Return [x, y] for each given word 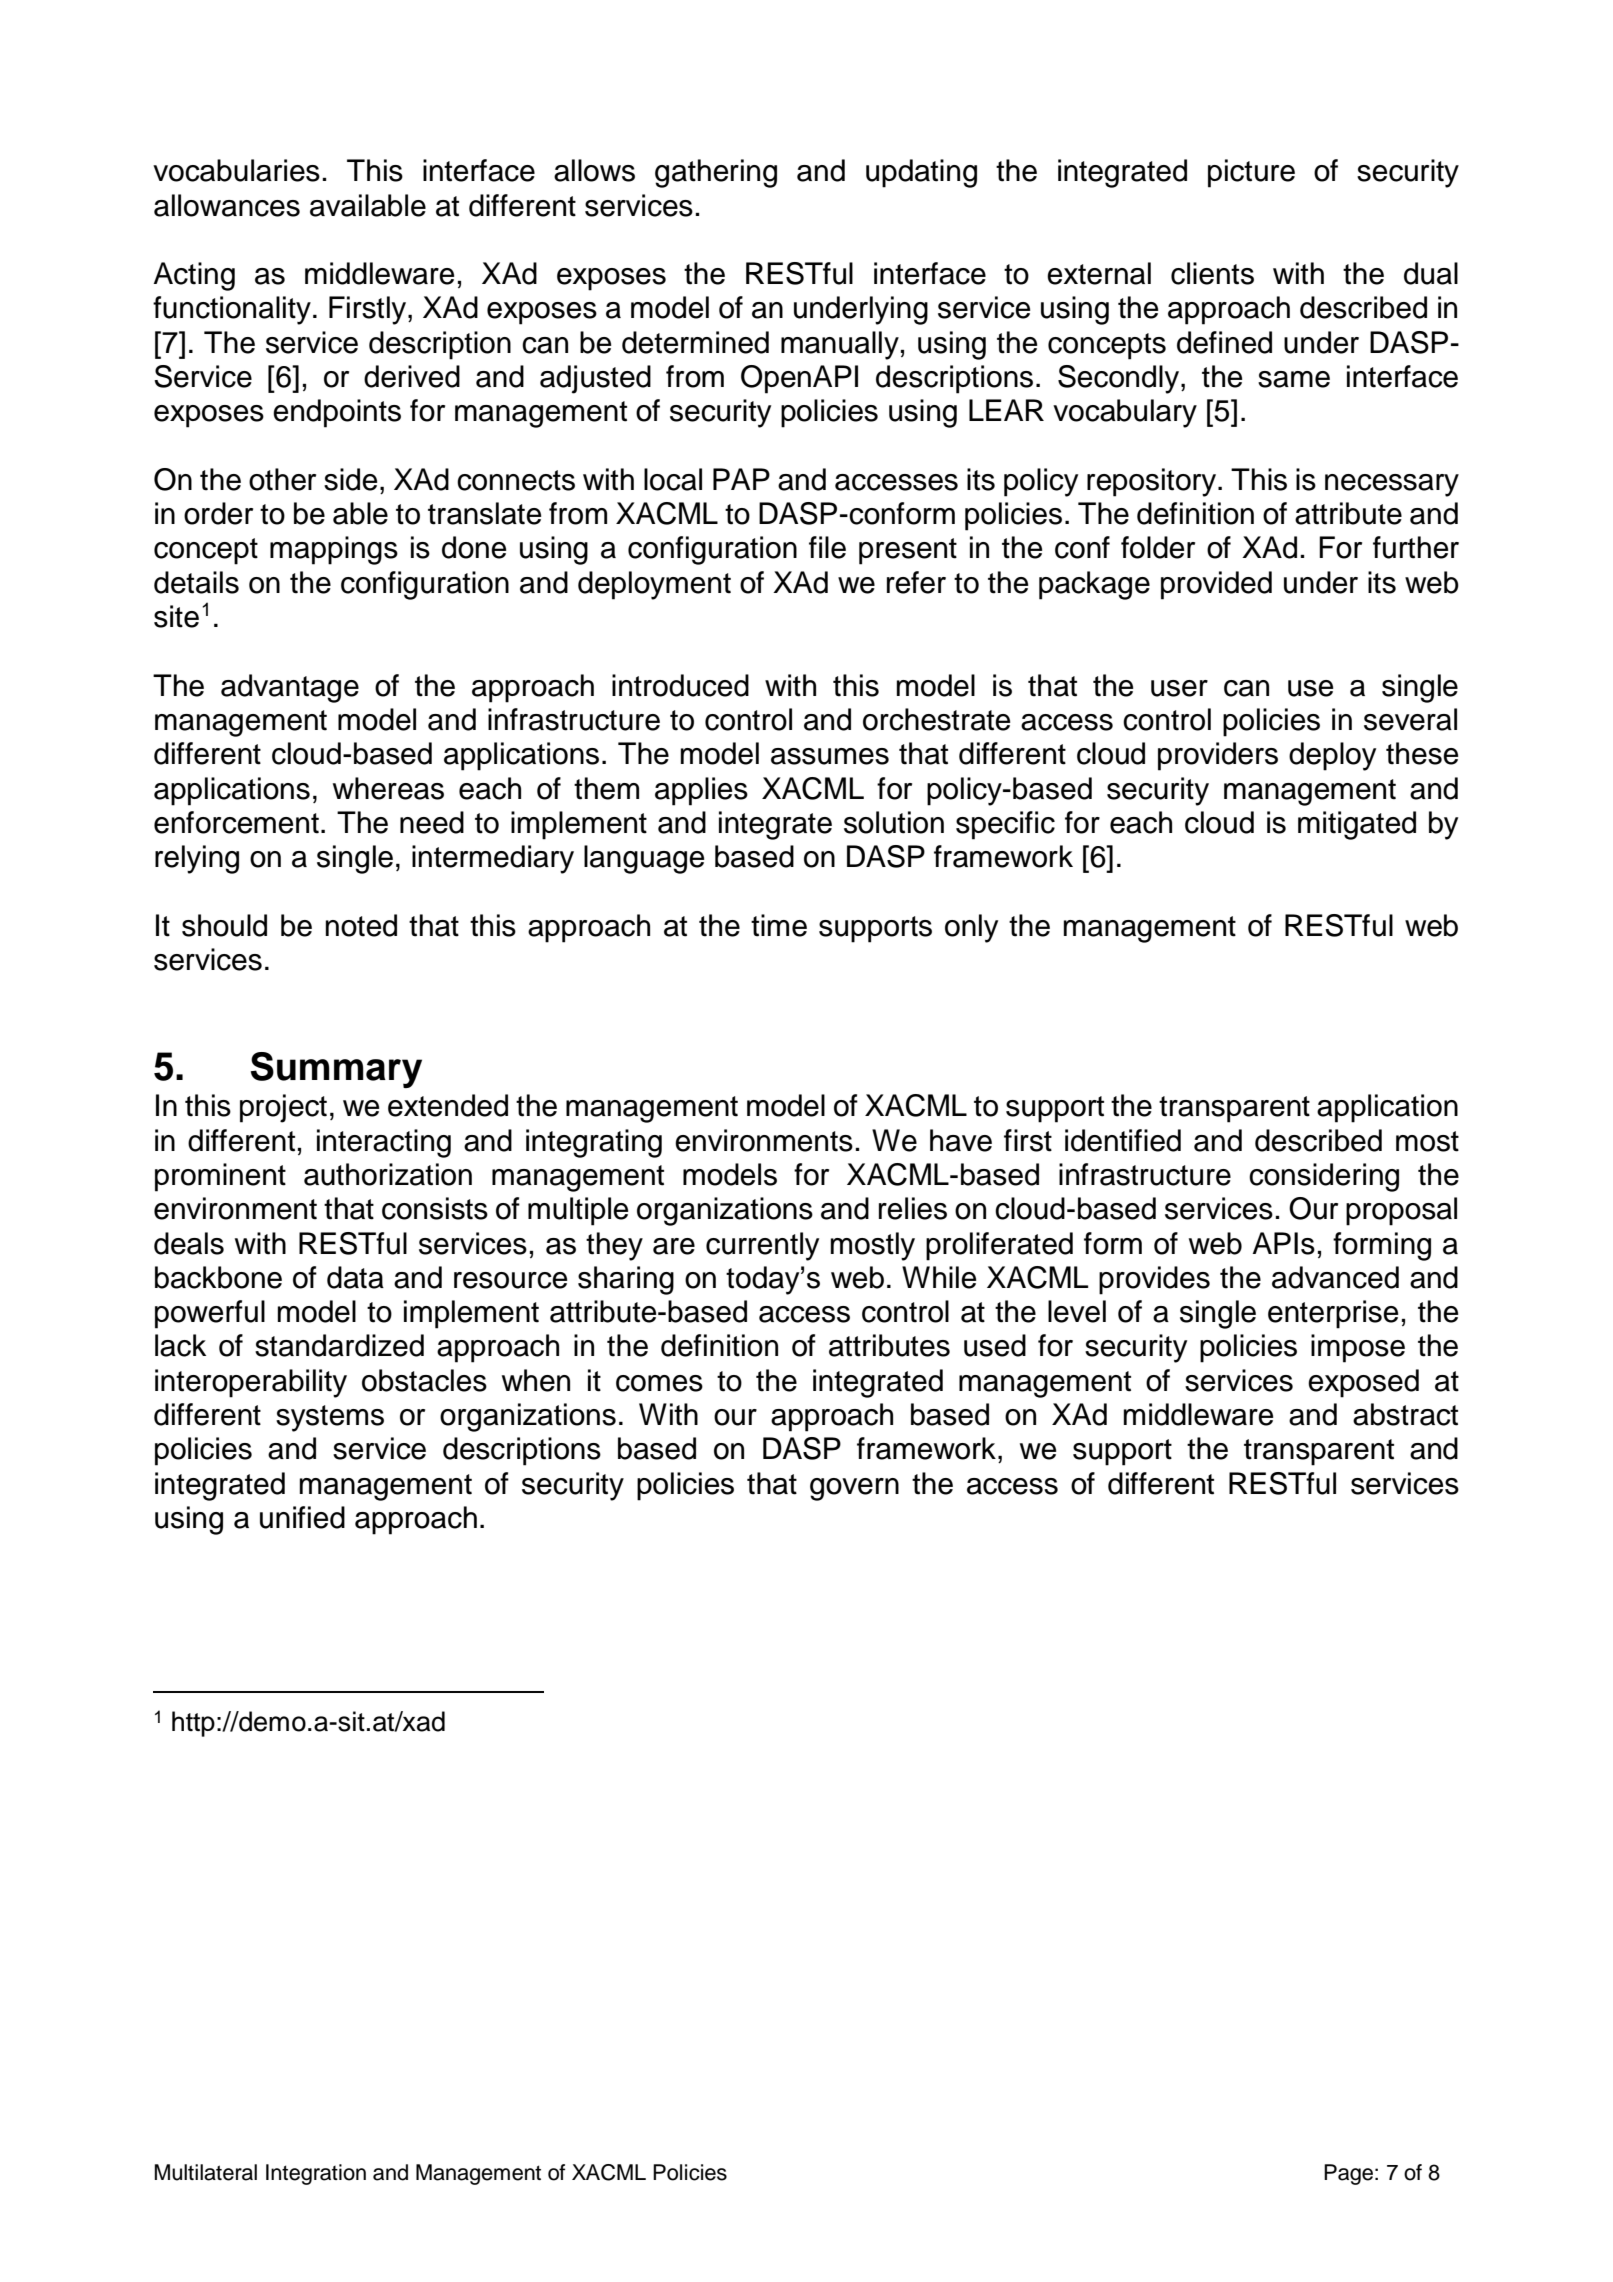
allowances [227, 205]
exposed [1363, 1383]
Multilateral [205, 2172]
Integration [316, 2174]
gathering [716, 173]
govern [854, 1489]
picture [1251, 173]
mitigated [1357, 825]
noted [361, 925]
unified [302, 1517]
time [779, 925]
